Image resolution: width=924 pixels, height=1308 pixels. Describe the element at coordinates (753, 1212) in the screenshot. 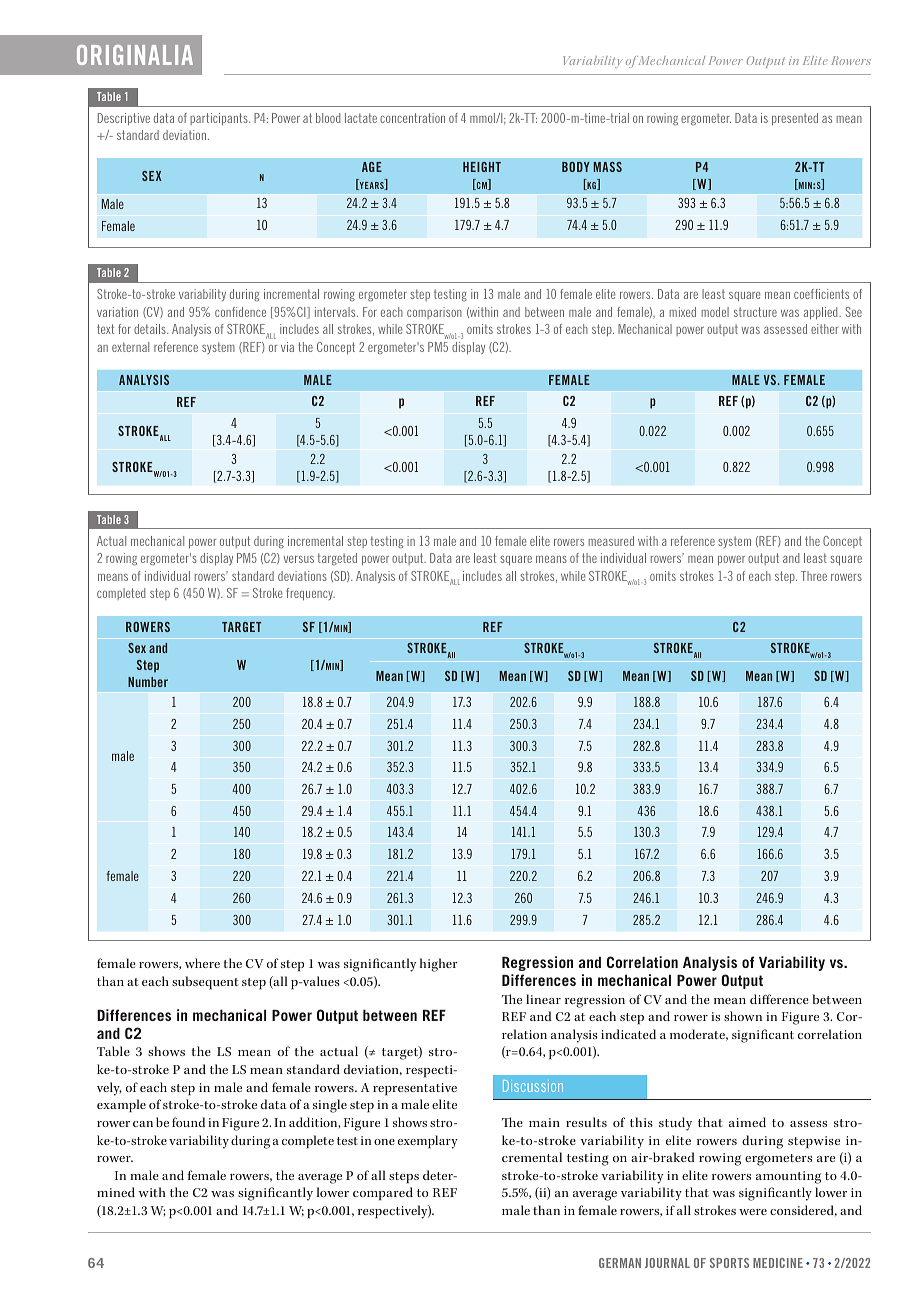

I see `were` at that location.
